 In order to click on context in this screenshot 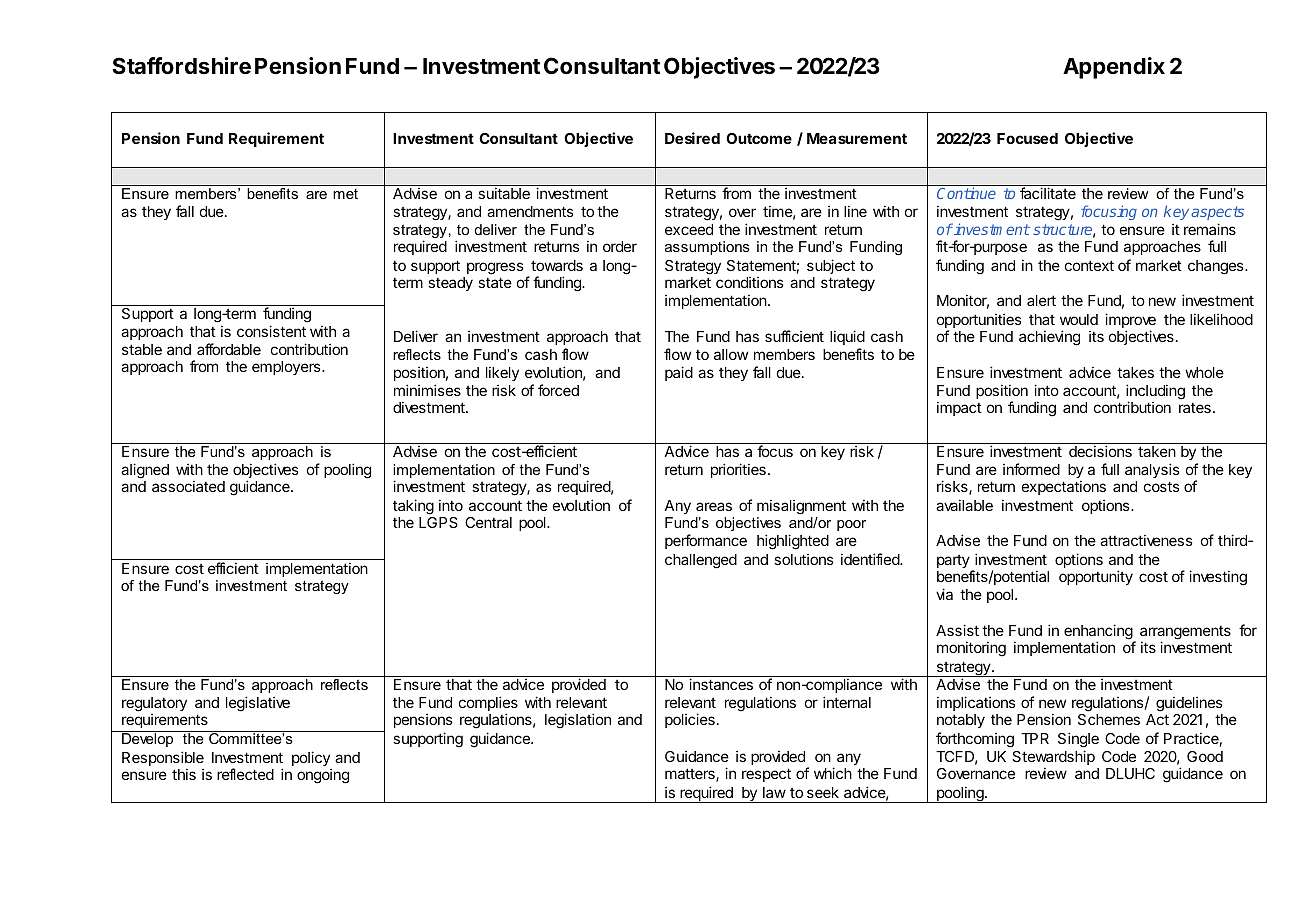, I will do `click(1089, 265)`.
